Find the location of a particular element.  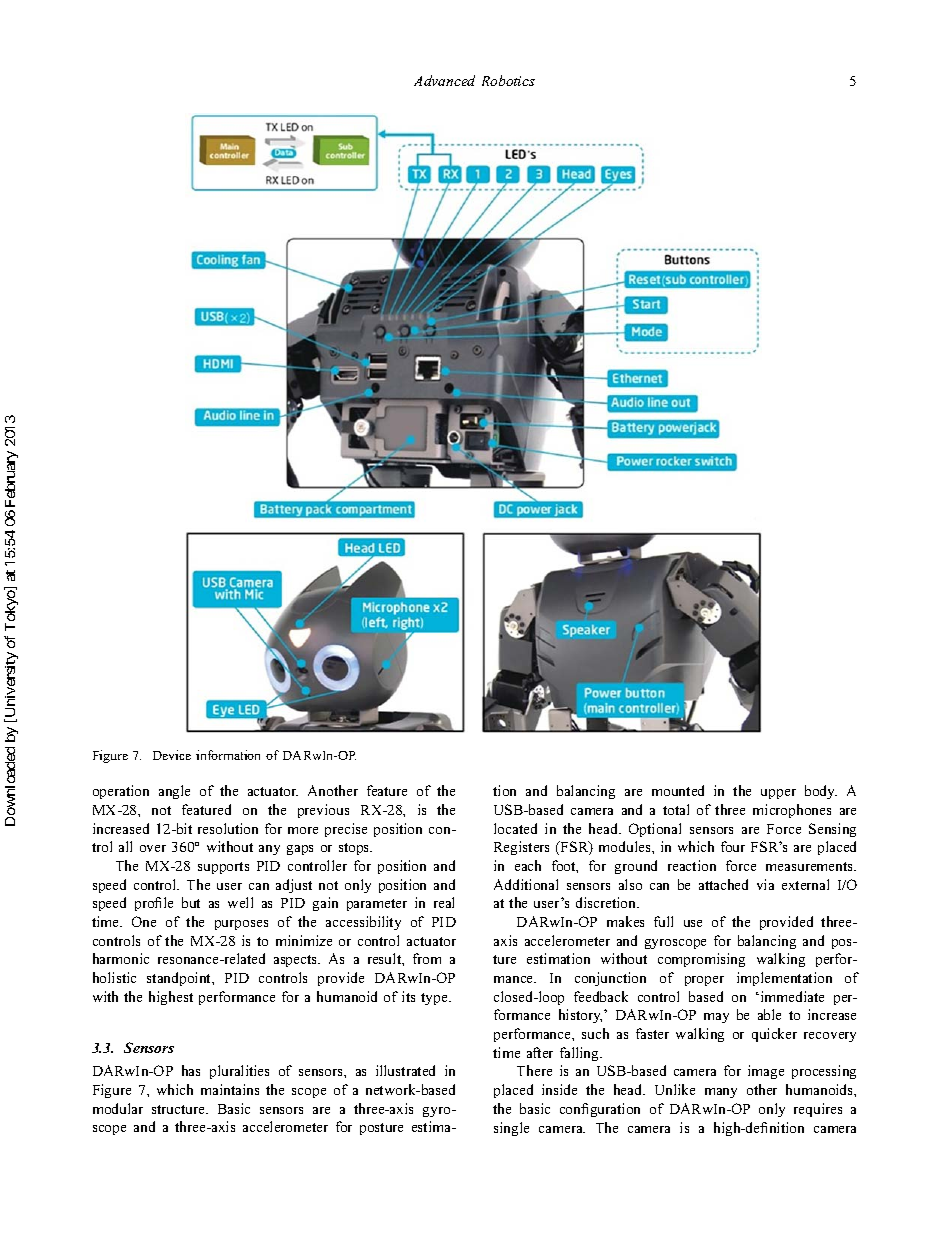

previous is located at coordinates (323, 811).
